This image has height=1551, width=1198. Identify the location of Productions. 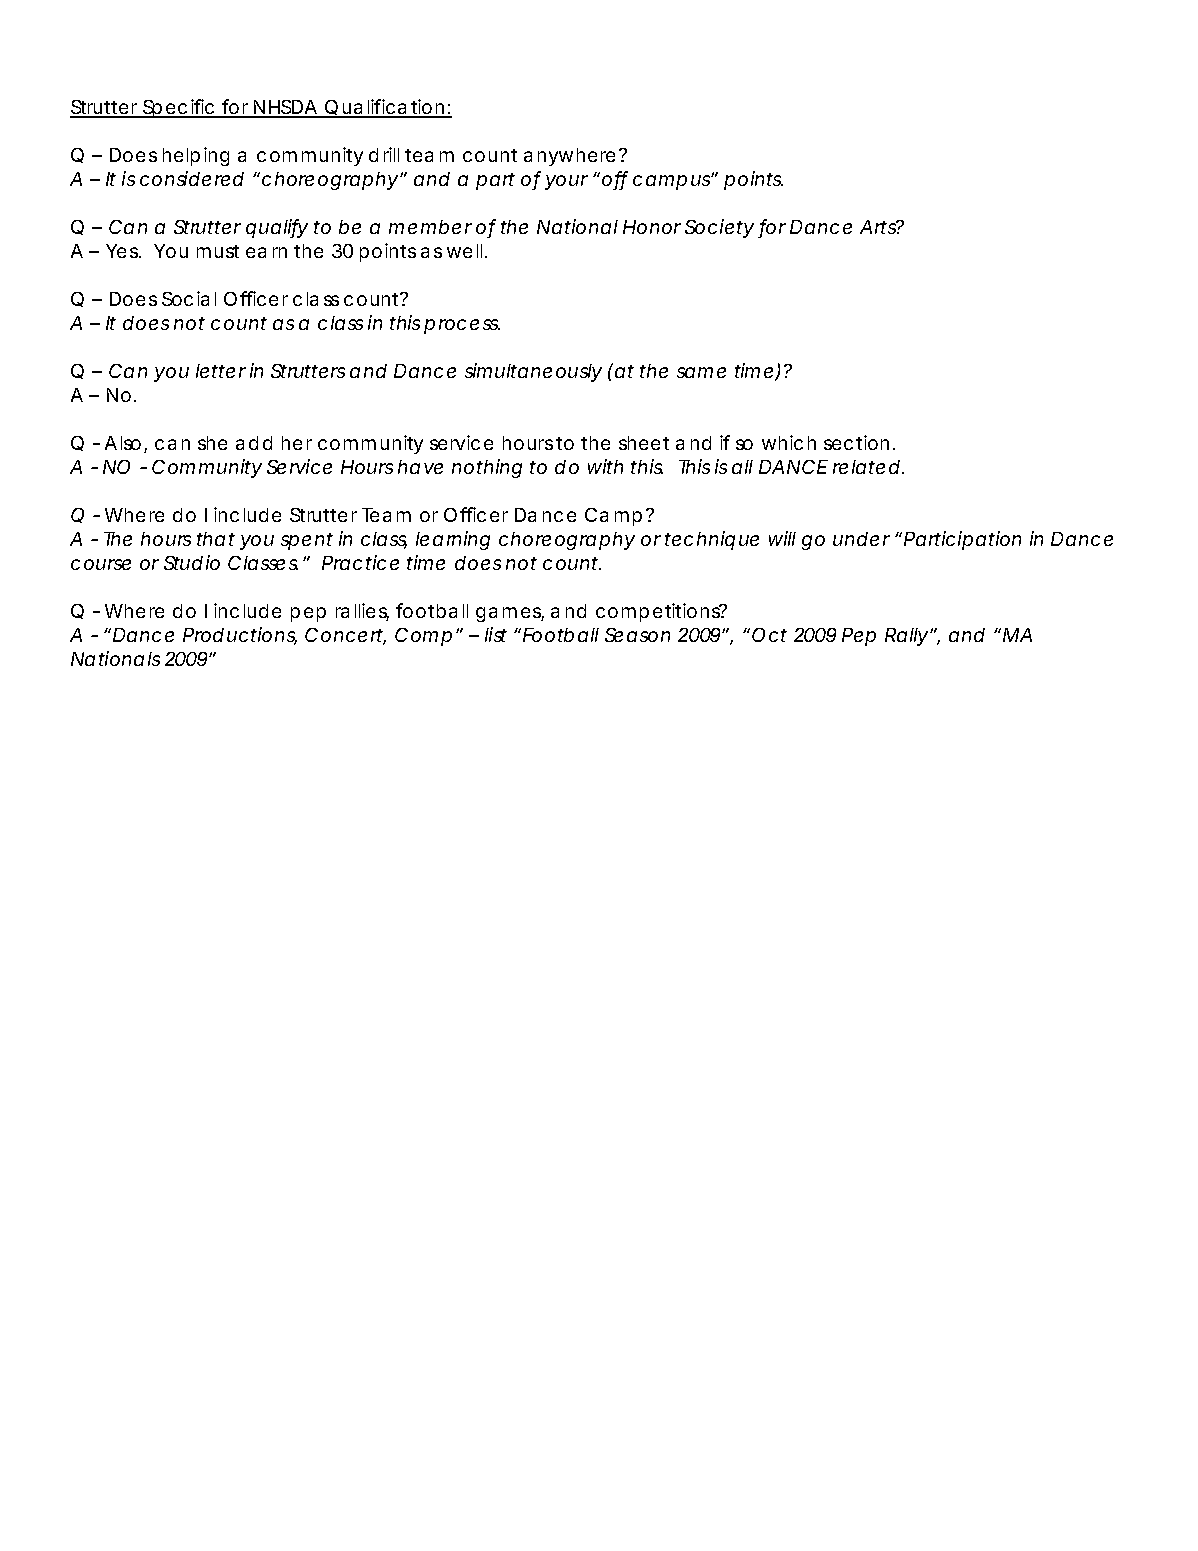
(240, 636).
